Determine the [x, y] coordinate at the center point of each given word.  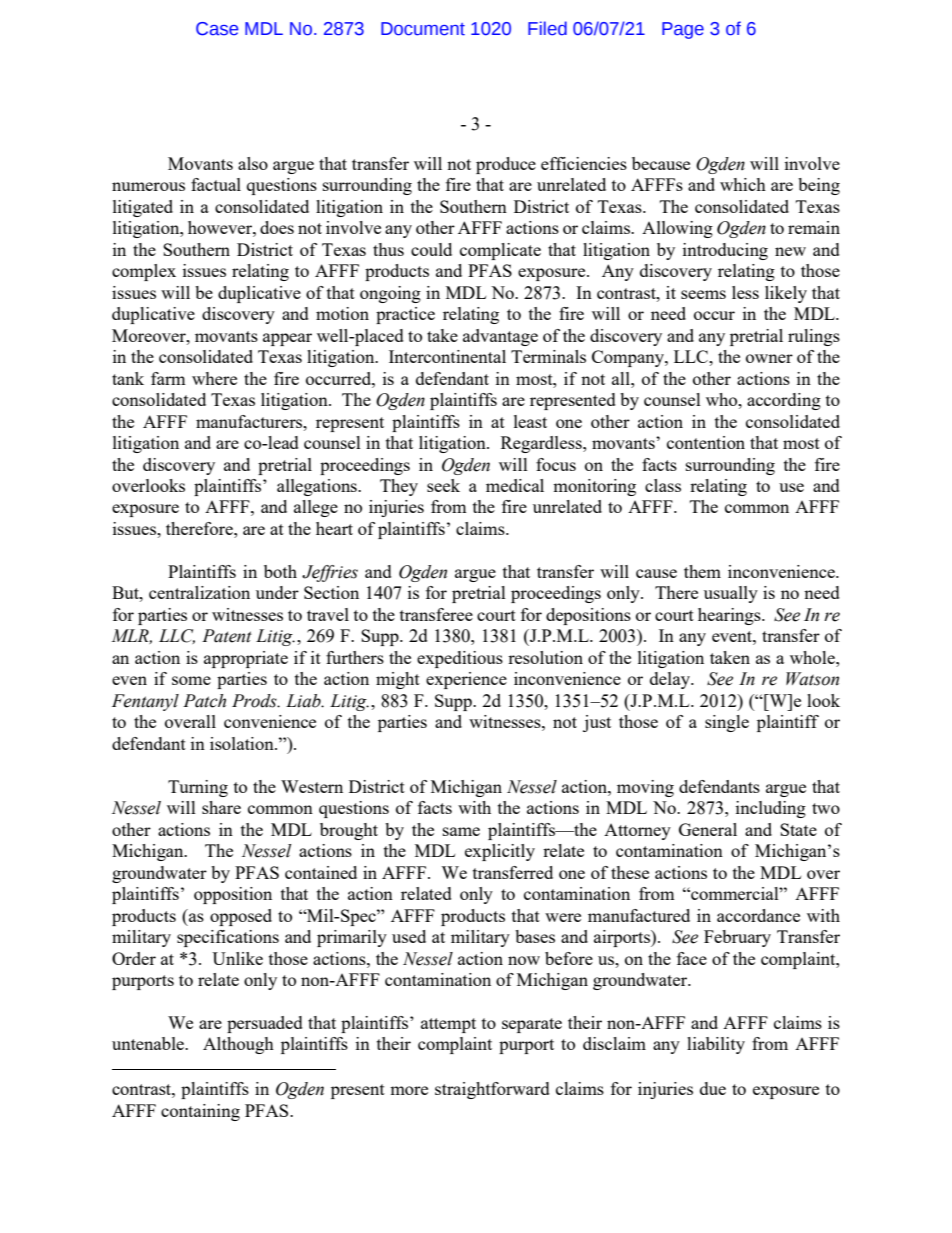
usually [731, 594]
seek [443, 485]
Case [217, 29]
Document [423, 29]
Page [683, 30]
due [713, 1088]
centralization [199, 592]
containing [200, 1112]
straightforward [492, 1090]
